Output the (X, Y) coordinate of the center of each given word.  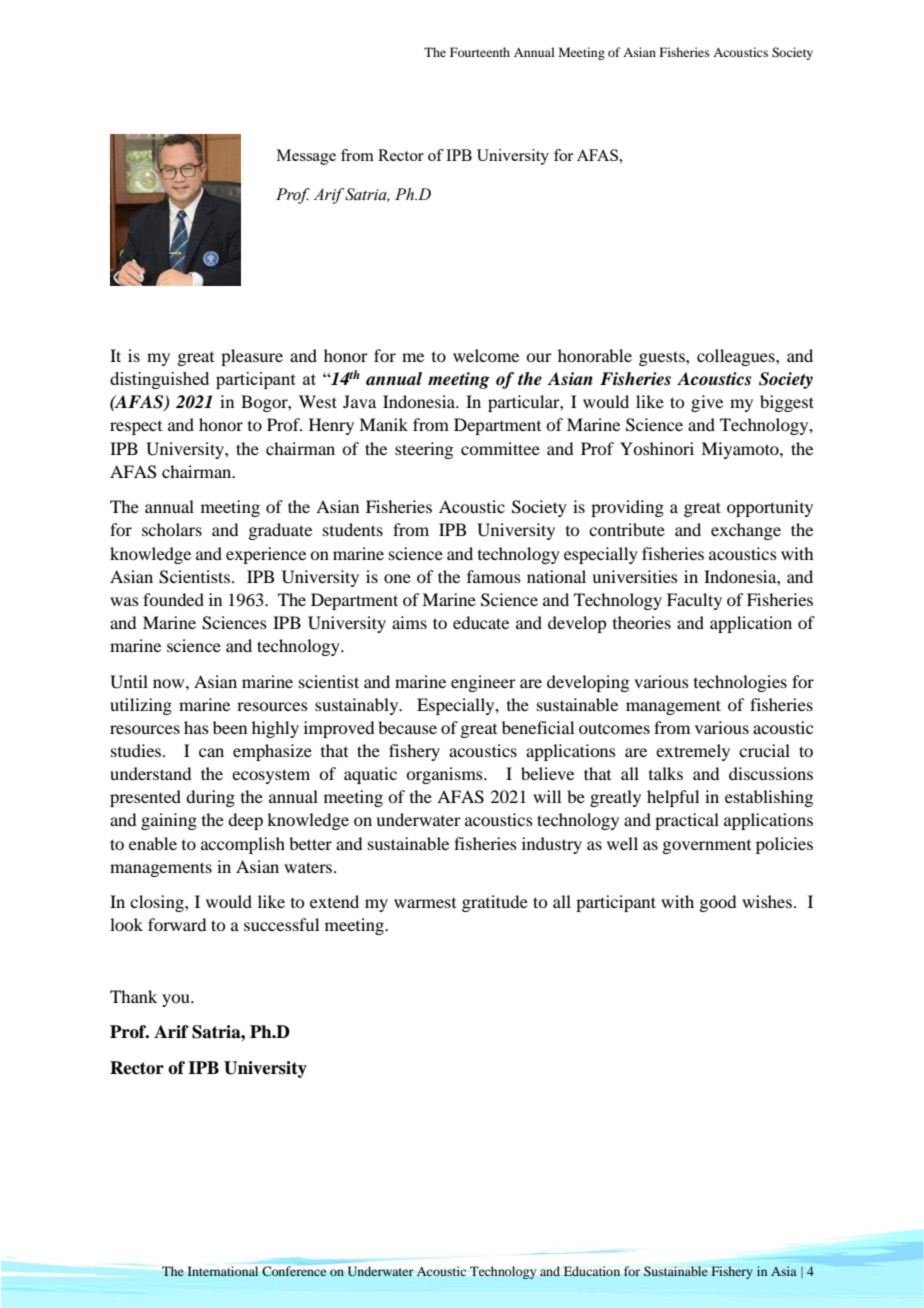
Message (306, 157)
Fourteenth (480, 52)
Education (592, 1271)
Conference (294, 1271)
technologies (740, 683)
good (717, 903)
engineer (483, 683)
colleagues (737, 357)
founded (173, 599)
